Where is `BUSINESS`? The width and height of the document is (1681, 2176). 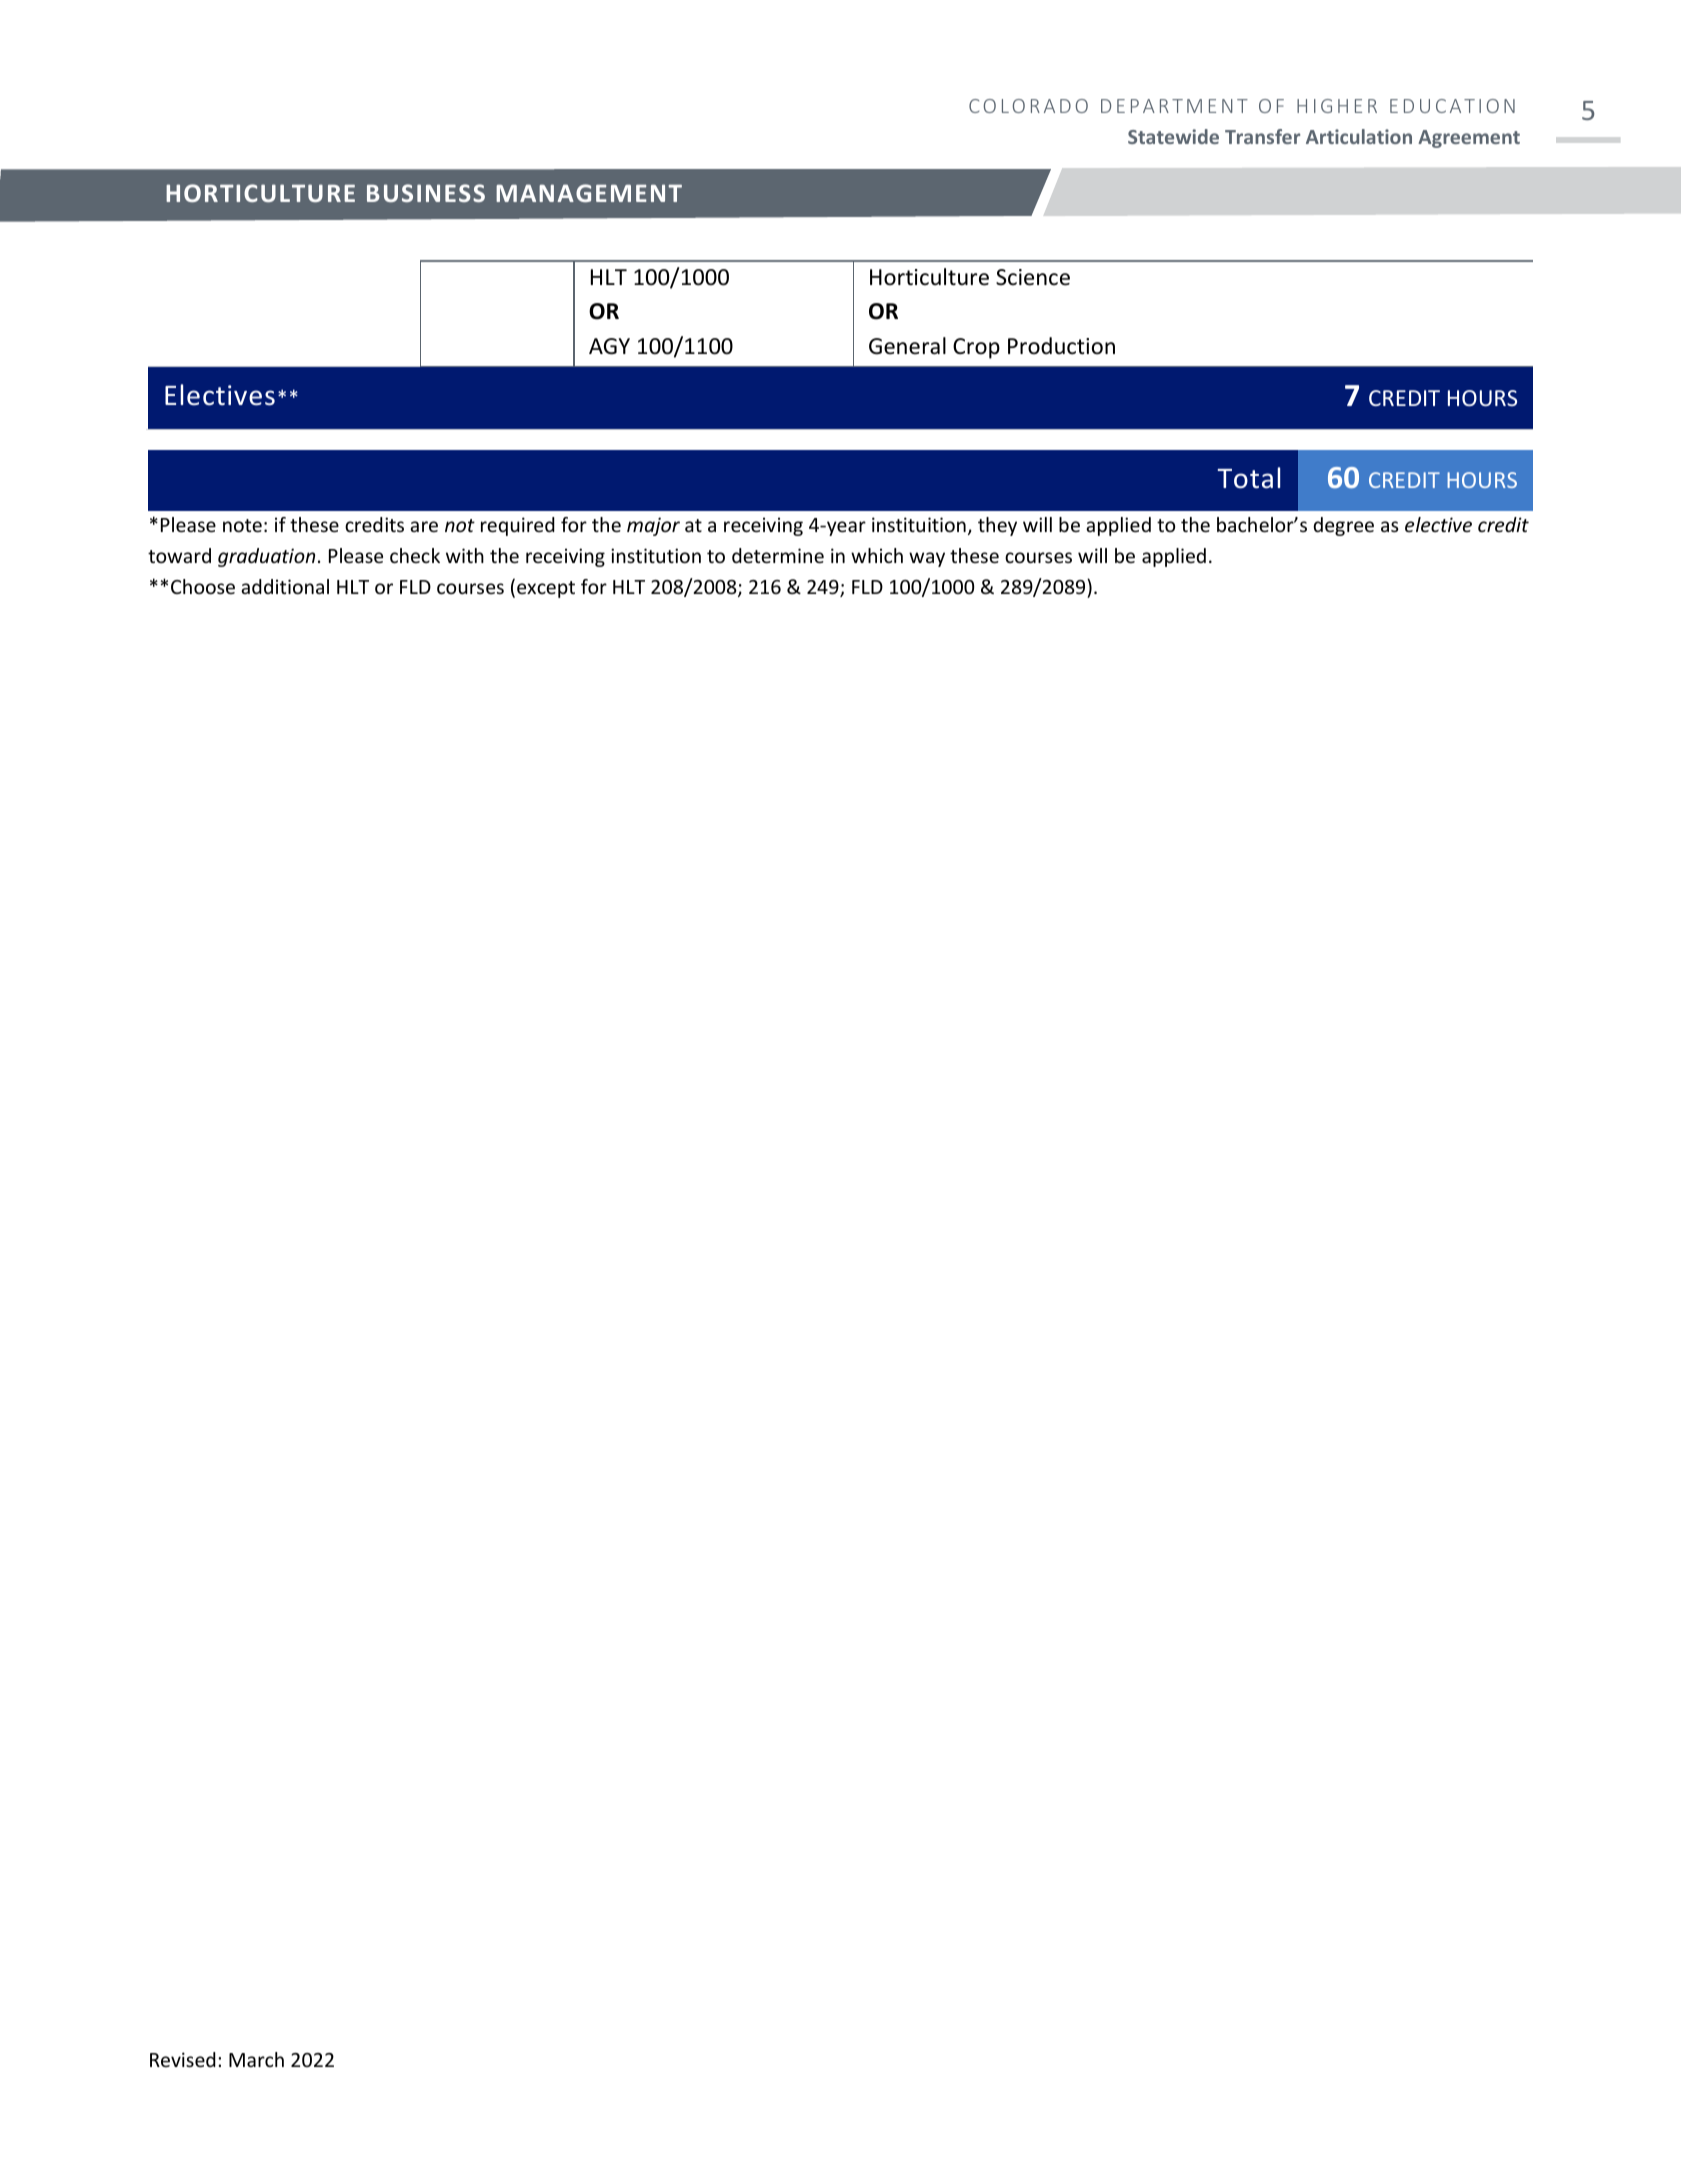
BUSINESS is located at coordinates (426, 193).
